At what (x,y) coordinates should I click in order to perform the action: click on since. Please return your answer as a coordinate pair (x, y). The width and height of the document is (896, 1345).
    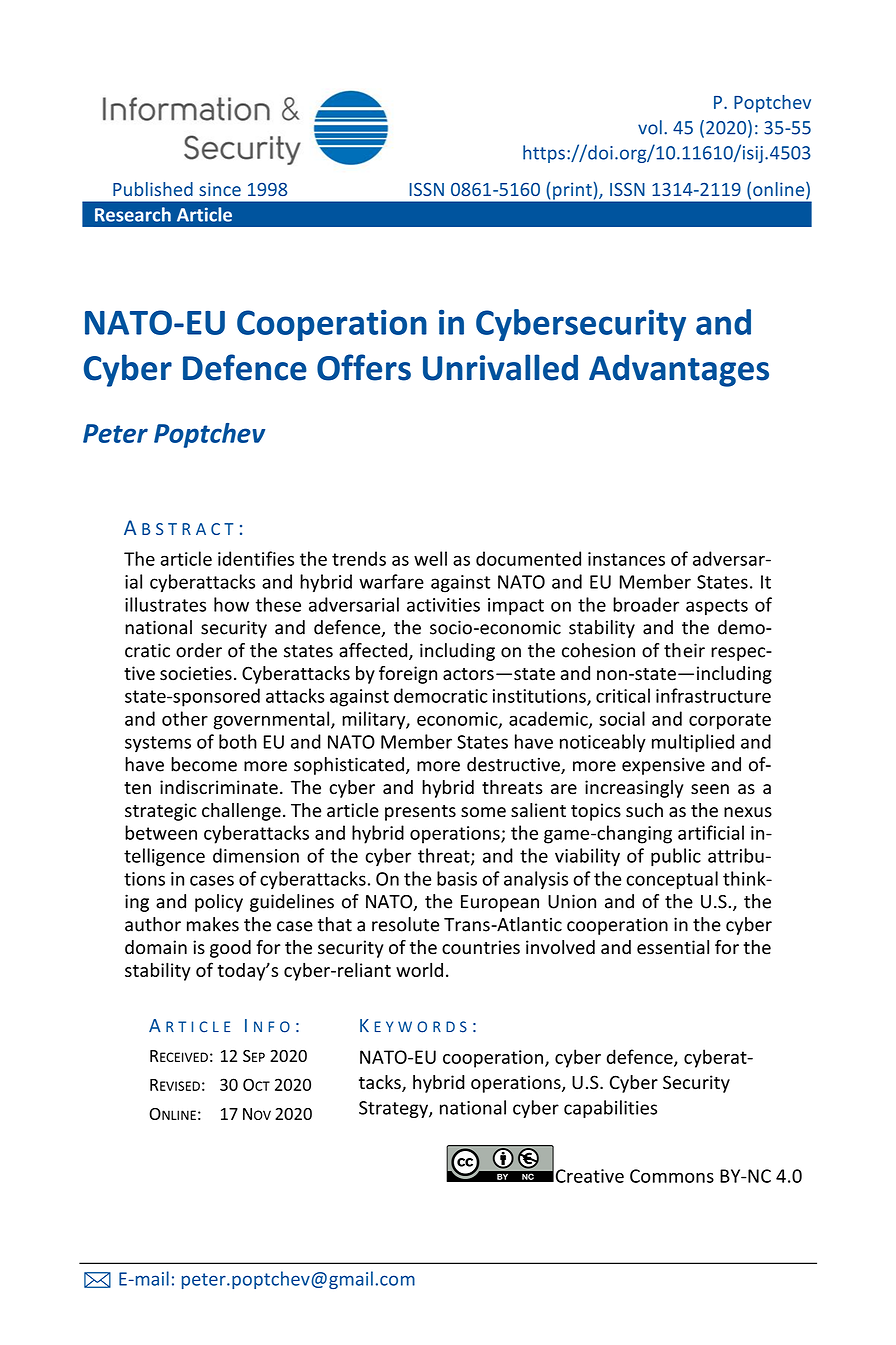
    Looking at the image, I should click on (220, 189).
